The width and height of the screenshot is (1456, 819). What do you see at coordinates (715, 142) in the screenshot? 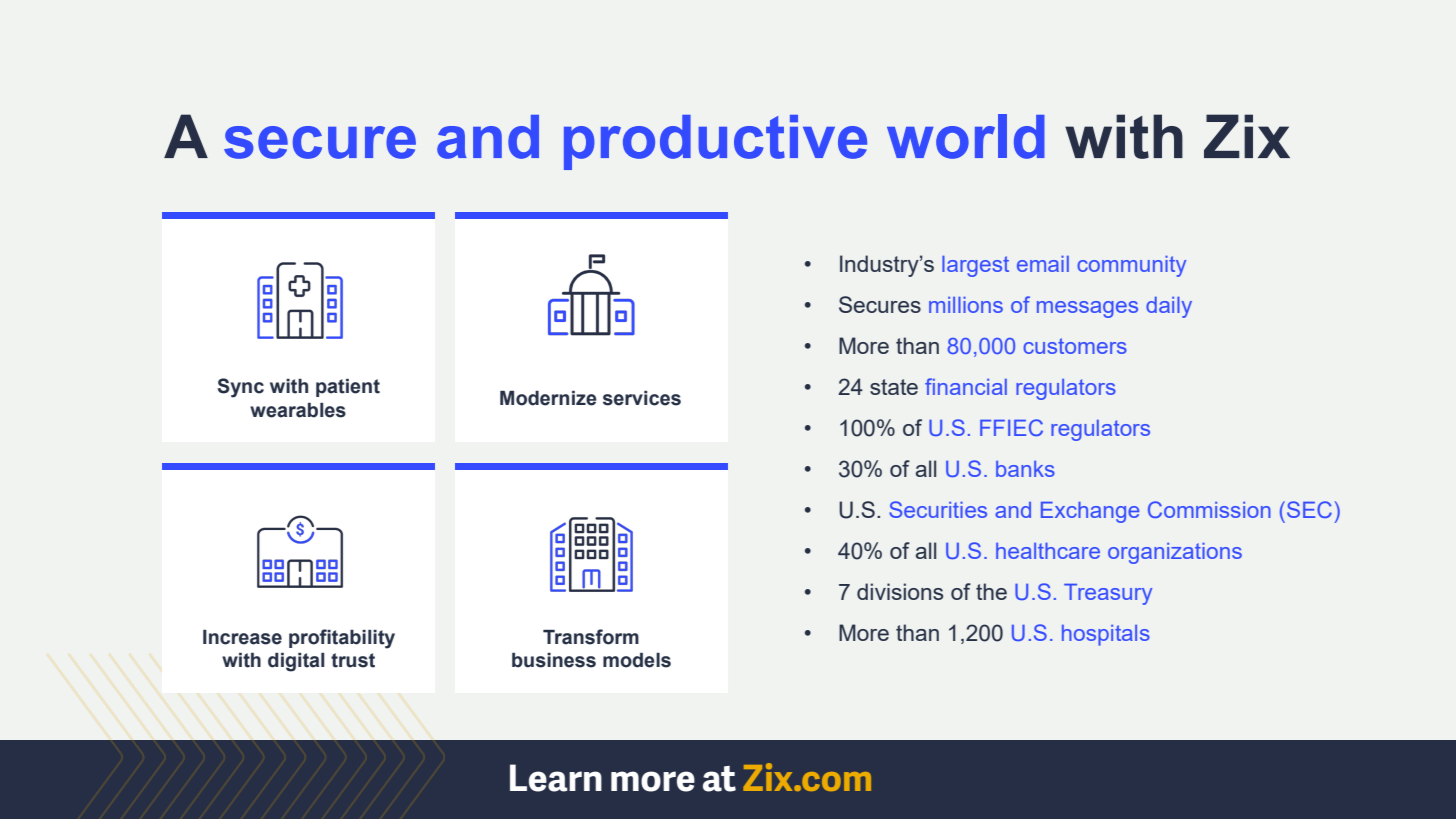
I see `productive` at bounding box center [715, 142].
